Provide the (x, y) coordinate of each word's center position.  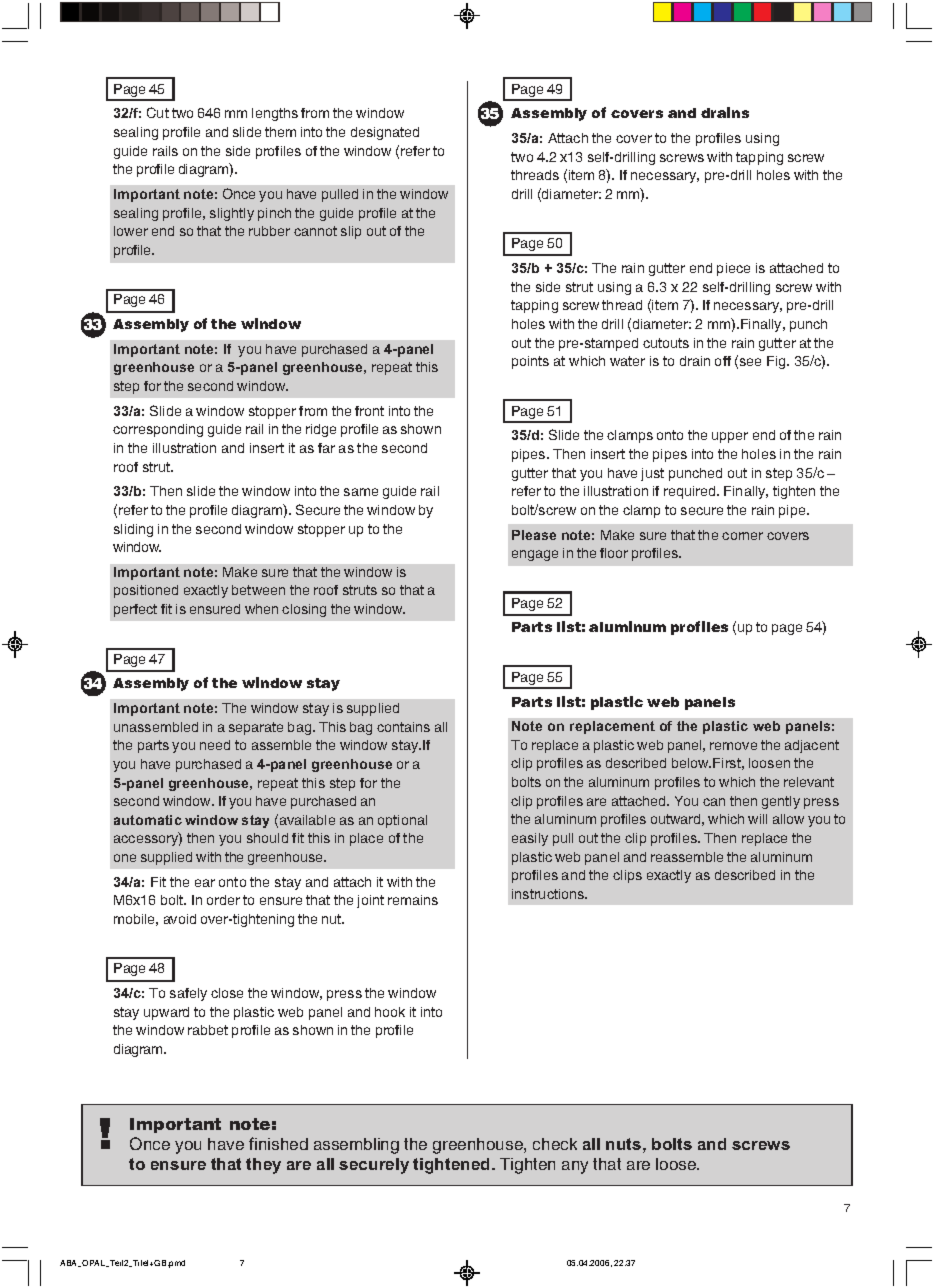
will (757, 819)
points (530, 362)
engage (535, 555)
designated (385, 133)
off (723, 361)
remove (733, 746)
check (555, 1144)
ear (205, 883)
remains (413, 900)
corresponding (158, 430)
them (280, 132)
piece (733, 269)
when (261, 609)
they (263, 1166)
